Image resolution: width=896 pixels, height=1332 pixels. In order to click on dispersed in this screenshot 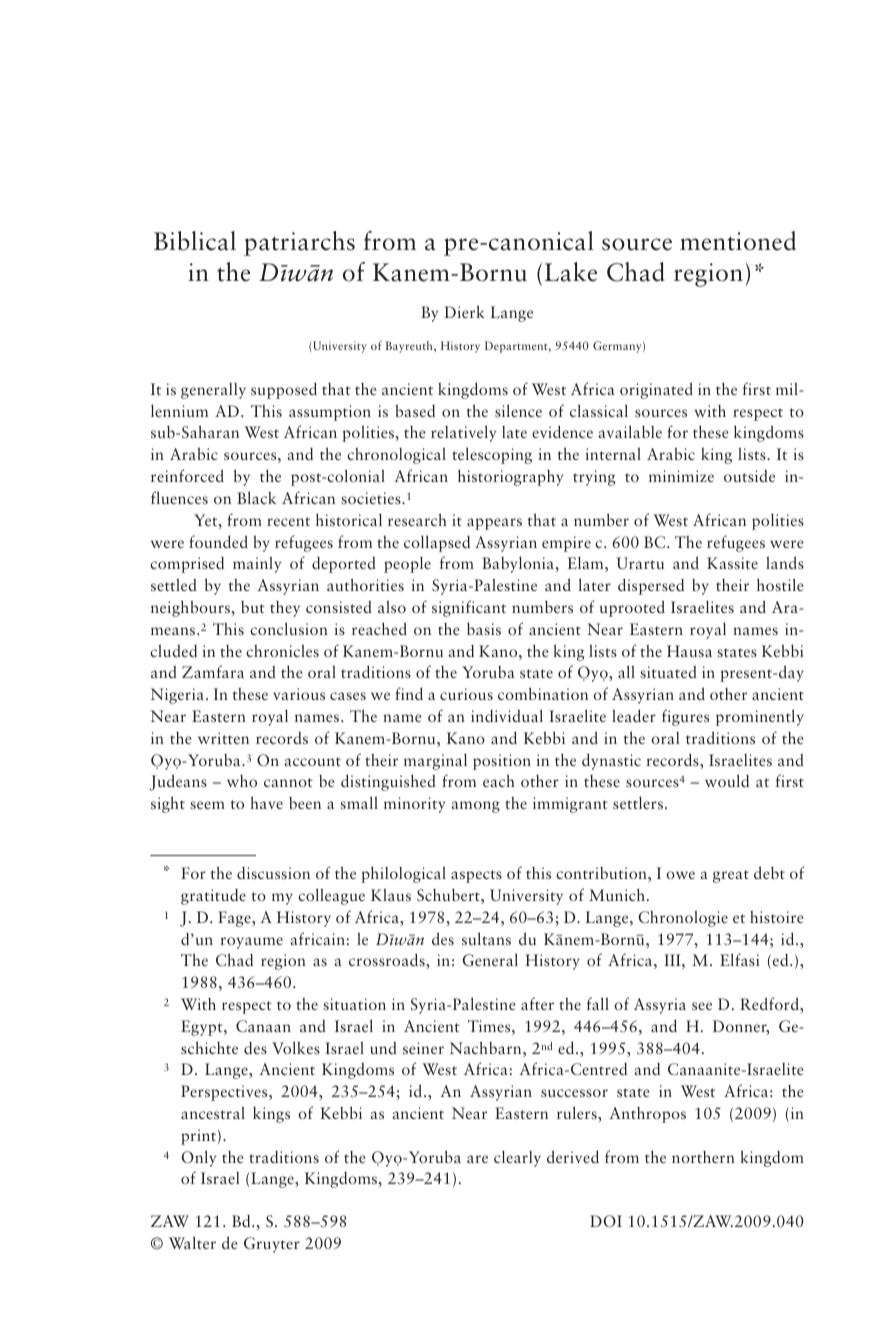, I will do `click(651, 586)`.
